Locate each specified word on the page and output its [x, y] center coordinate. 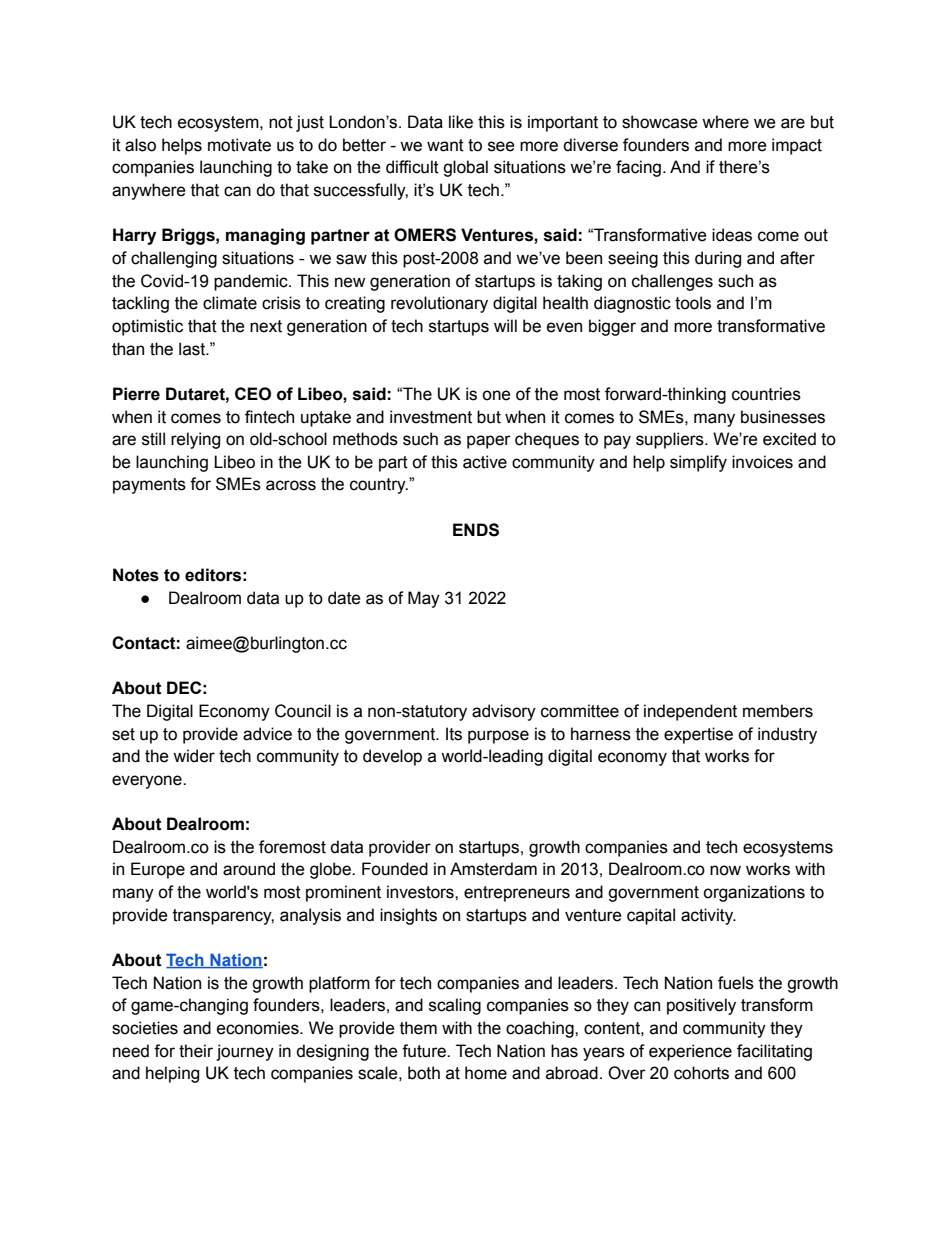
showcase [660, 122]
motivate [239, 145]
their [196, 1051]
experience [690, 1052]
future [425, 1051]
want [445, 145]
